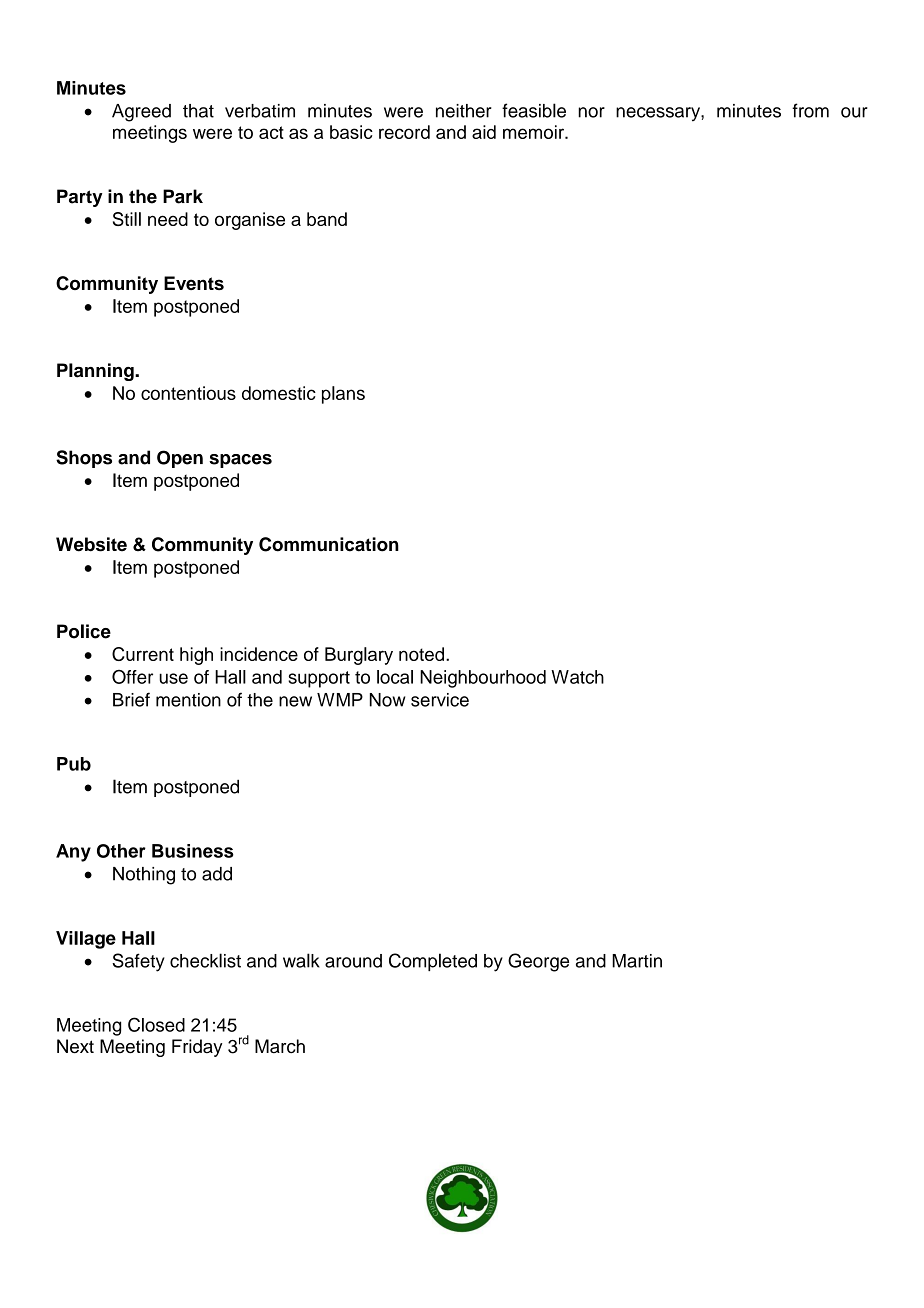 The image size is (924, 1308). What do you see at coordinates (193, 851) in the page?
I see `Business` at bounding box center [193, 851].
